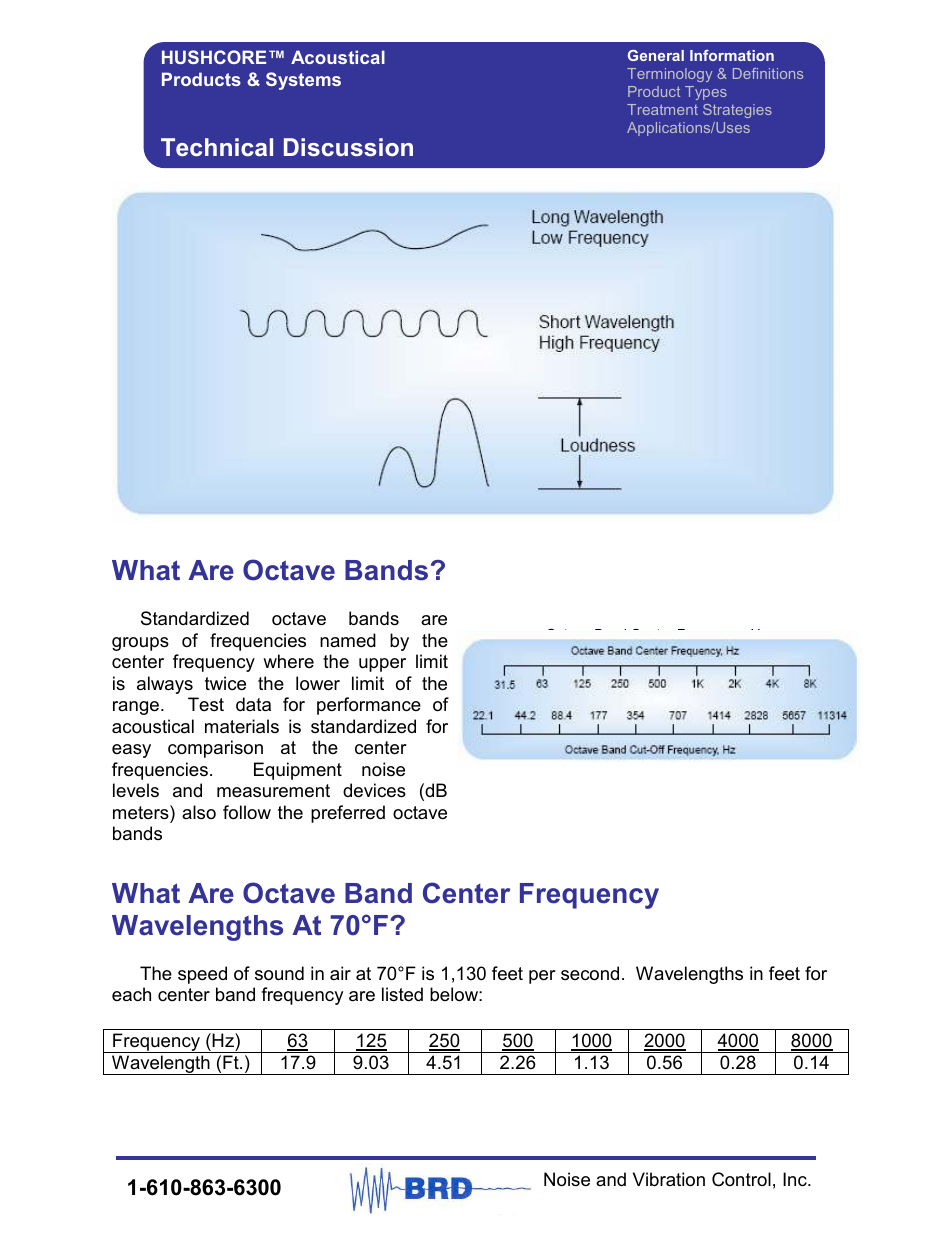 This page has height=1233, width=952. What do you see at coordinates (374, 790) in the page?
I see `devices` at bounding box center [374, 790].
